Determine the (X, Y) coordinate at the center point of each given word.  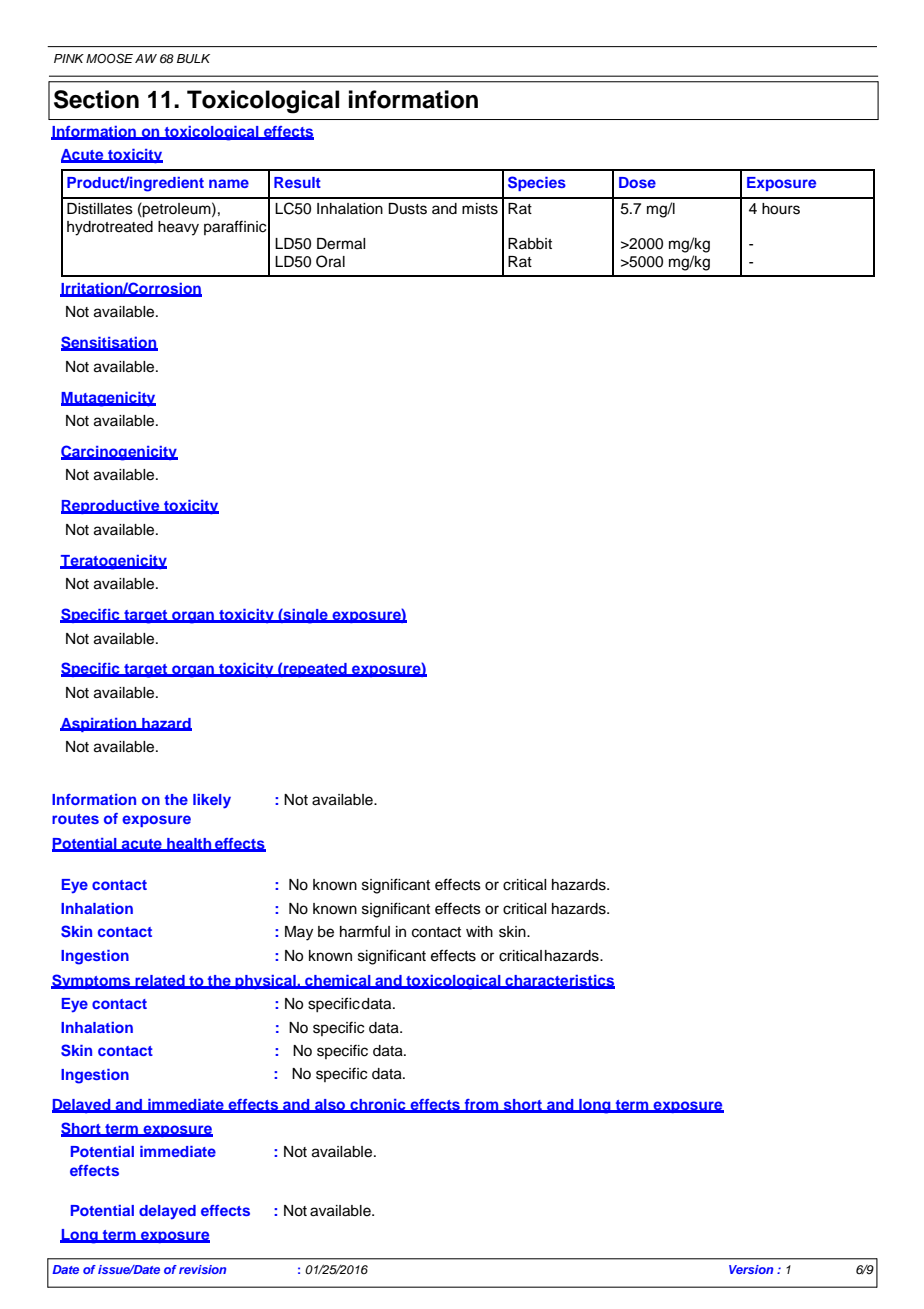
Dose (637, 182)
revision (202, 1269)
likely (212, 801)
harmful (365, 931)
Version (751, 1269)
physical (265, 982)
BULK (193, 59)
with (479, 931)
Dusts (407, 209)
